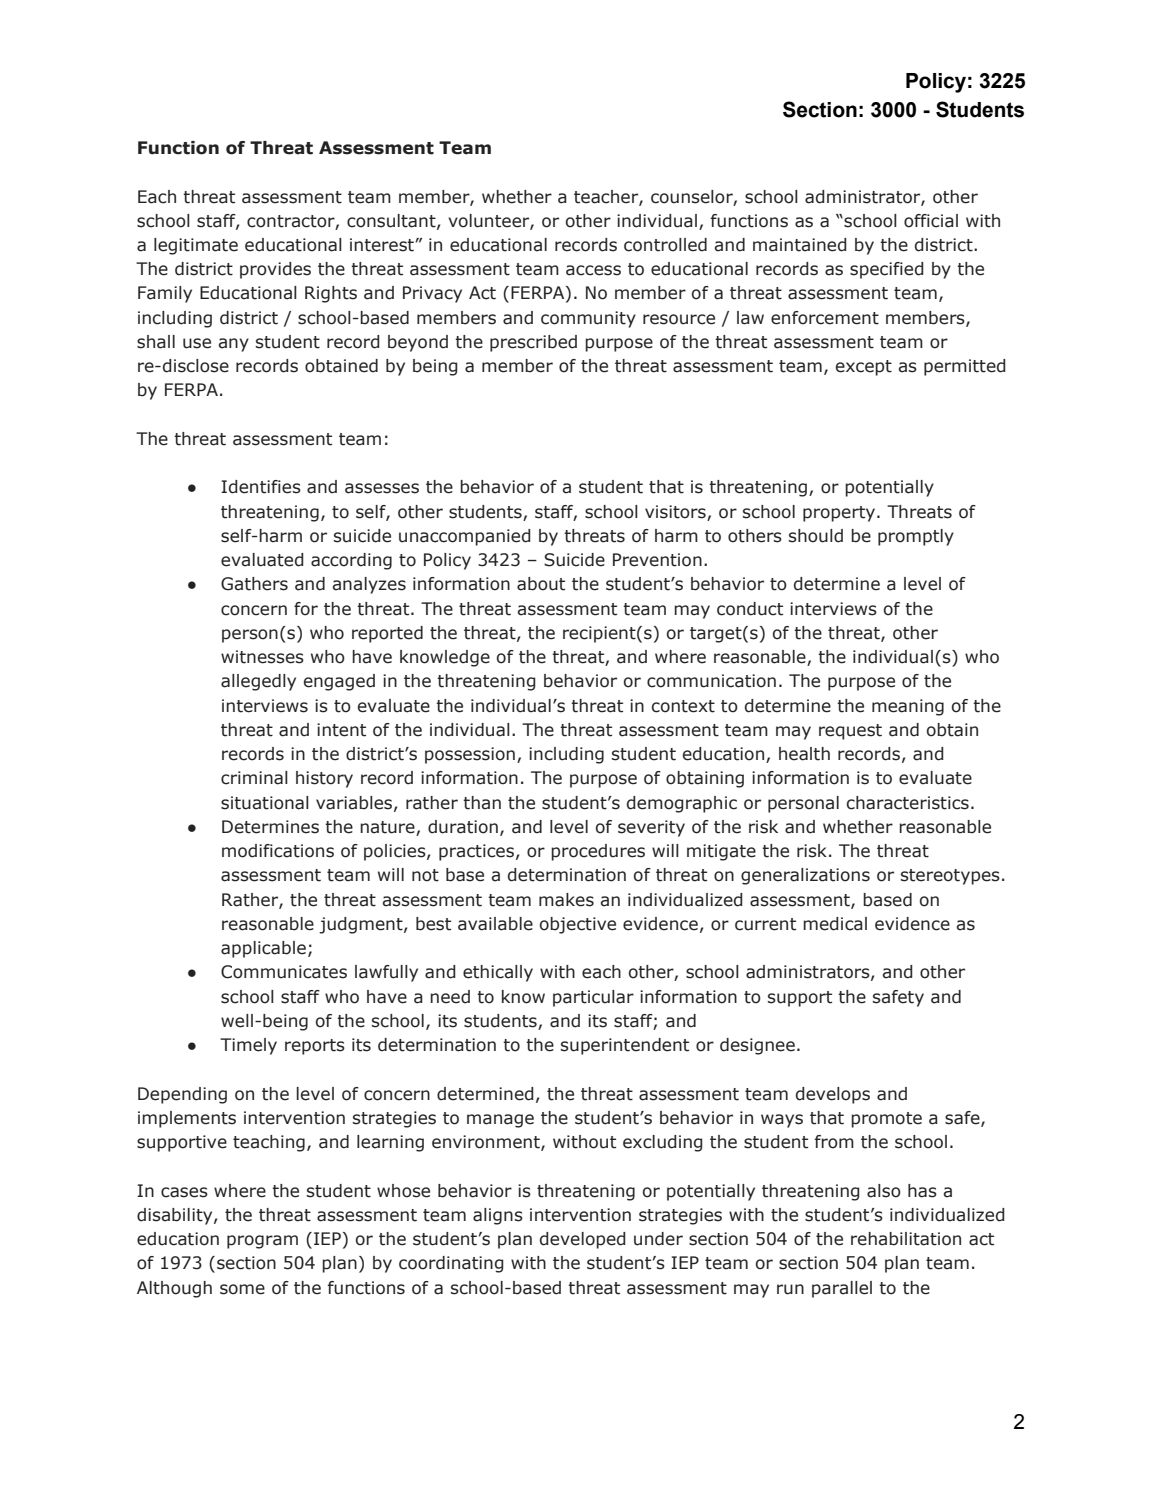  I want to click on developed, so click(583, 1240).
